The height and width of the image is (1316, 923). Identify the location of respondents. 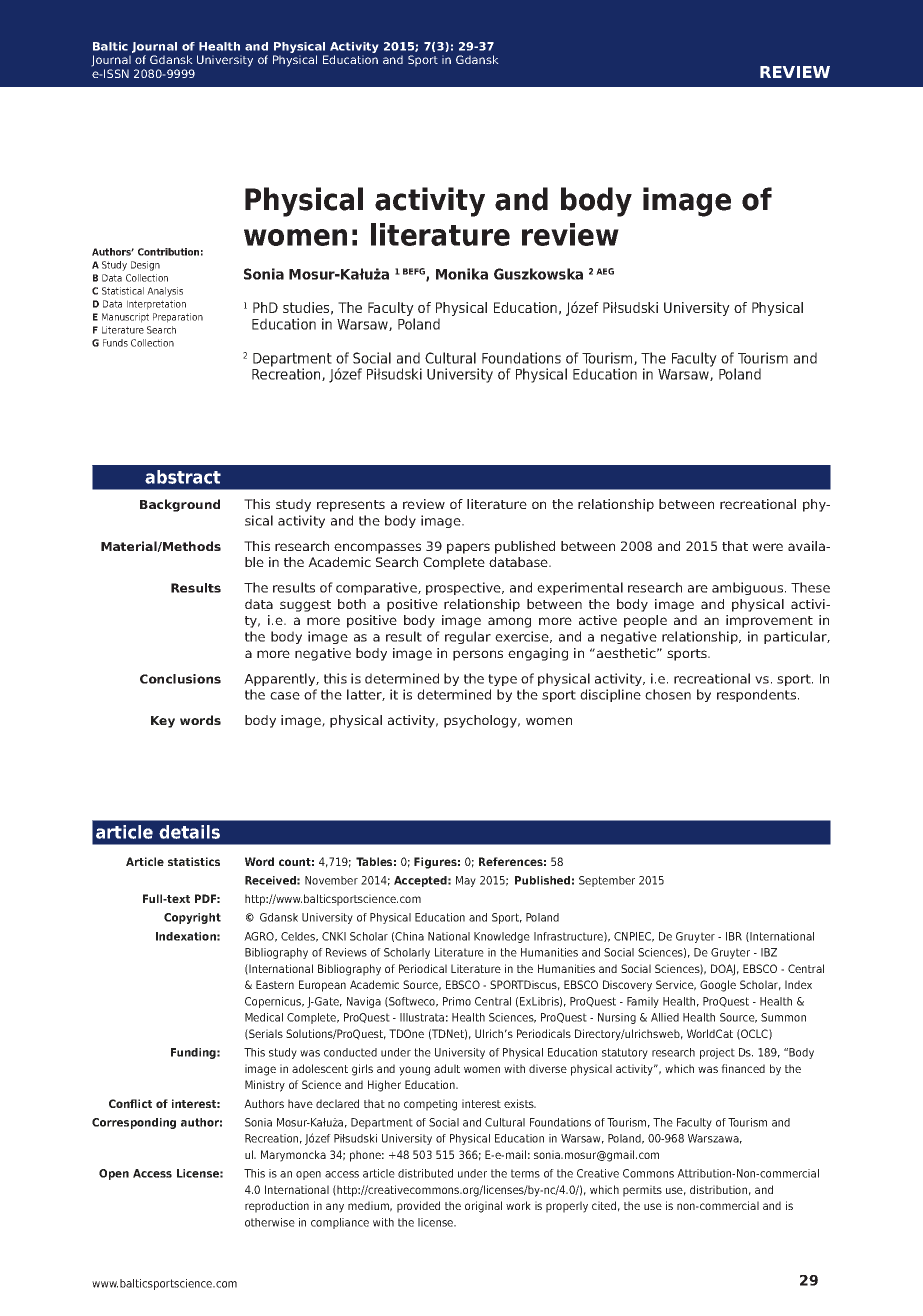
(758, 695).
